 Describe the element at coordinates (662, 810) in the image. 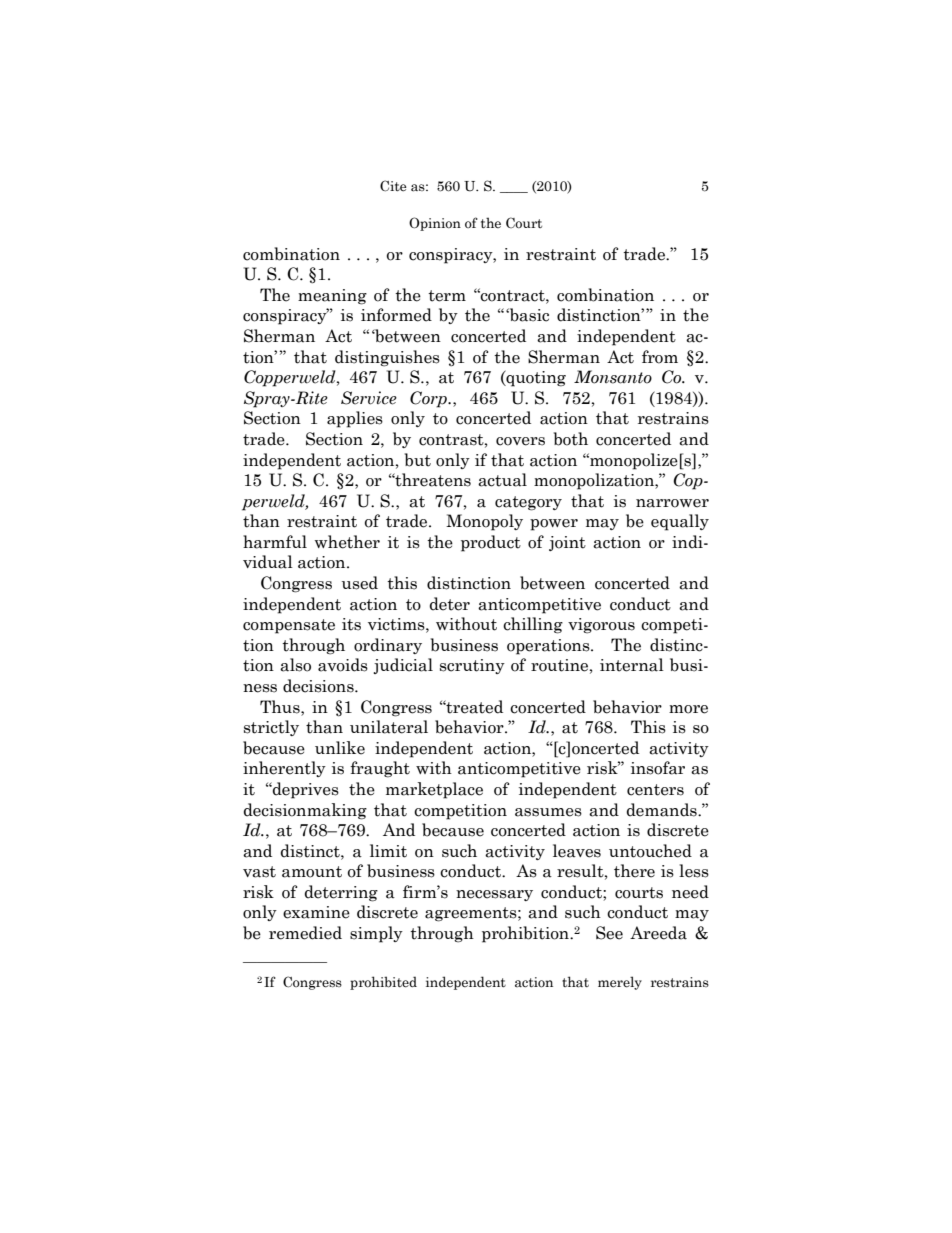

I see `demands` at that location.
